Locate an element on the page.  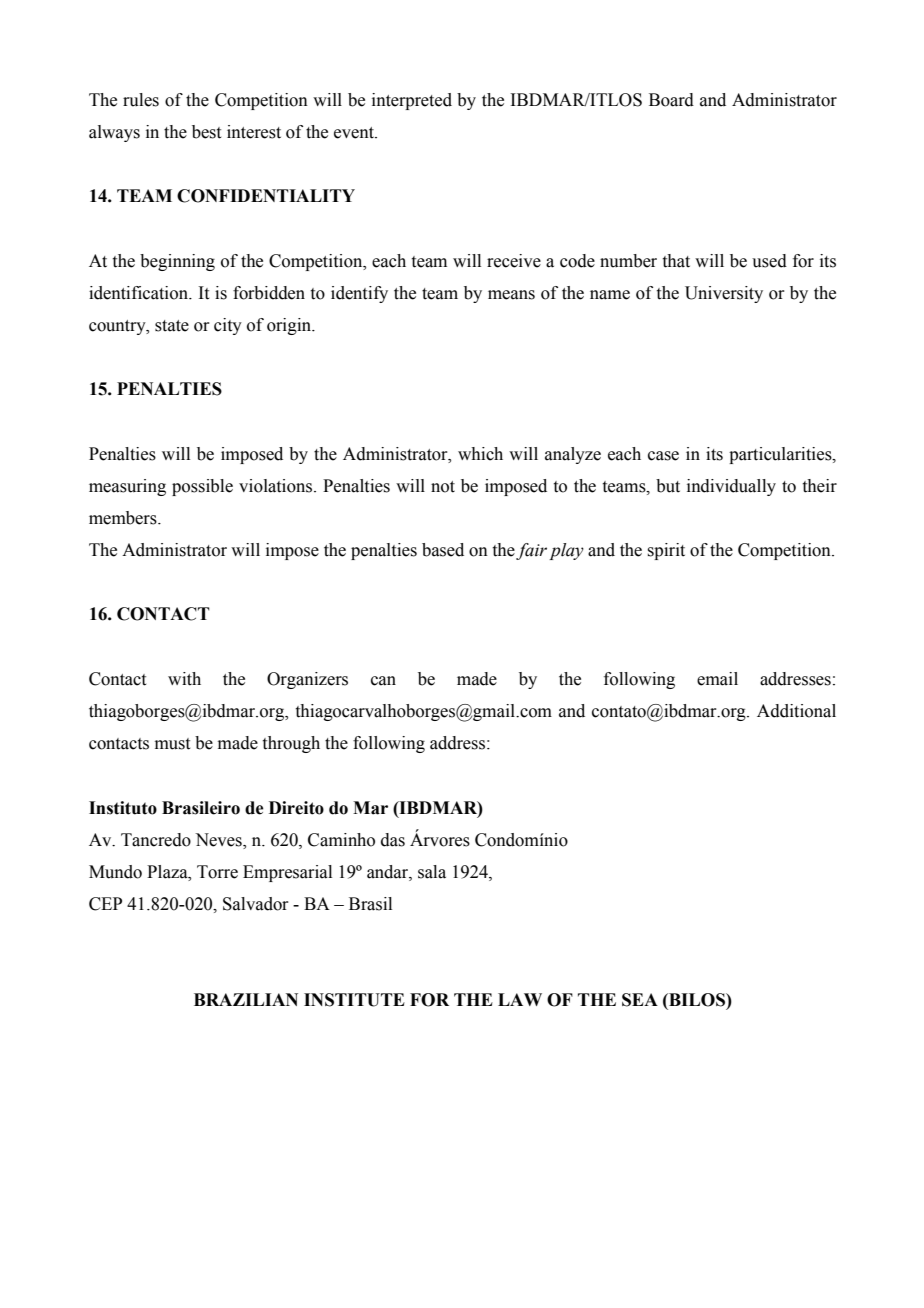
Board is located at coordinates (671, 100).
